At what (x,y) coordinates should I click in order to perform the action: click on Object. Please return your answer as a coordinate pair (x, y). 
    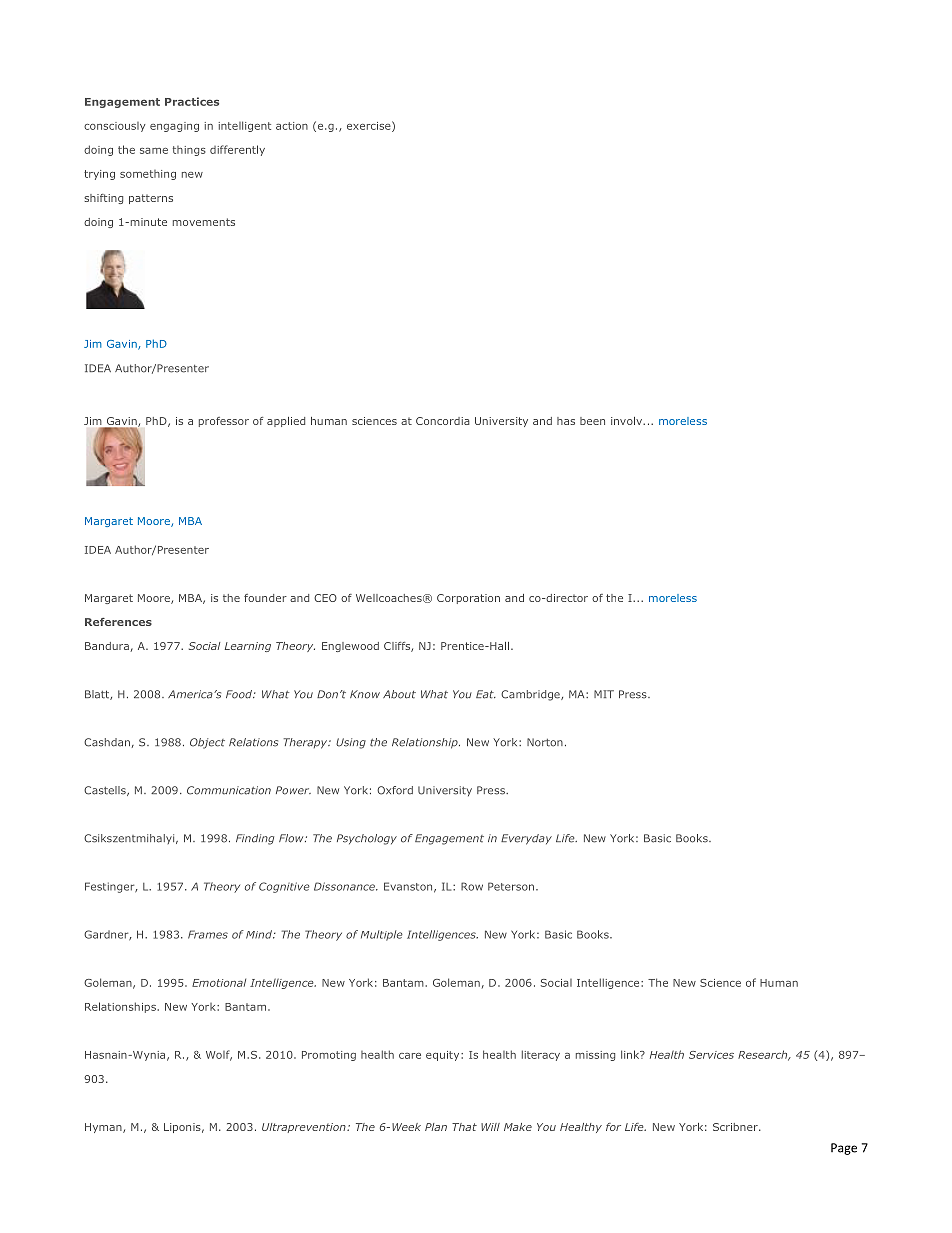
    Looking at the image, I should click on (207, 743).
